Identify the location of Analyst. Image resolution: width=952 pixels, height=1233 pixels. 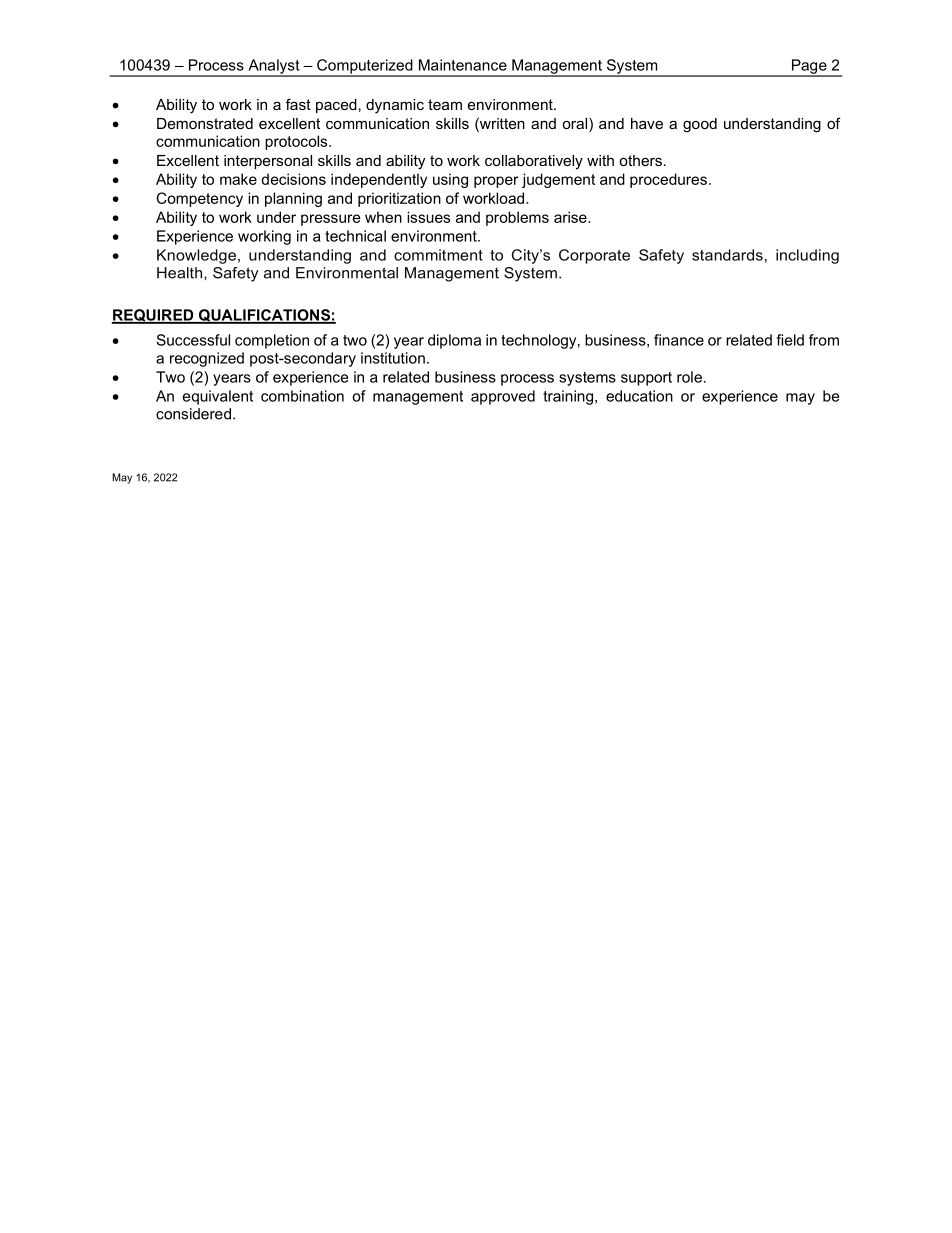
(274, 67).
